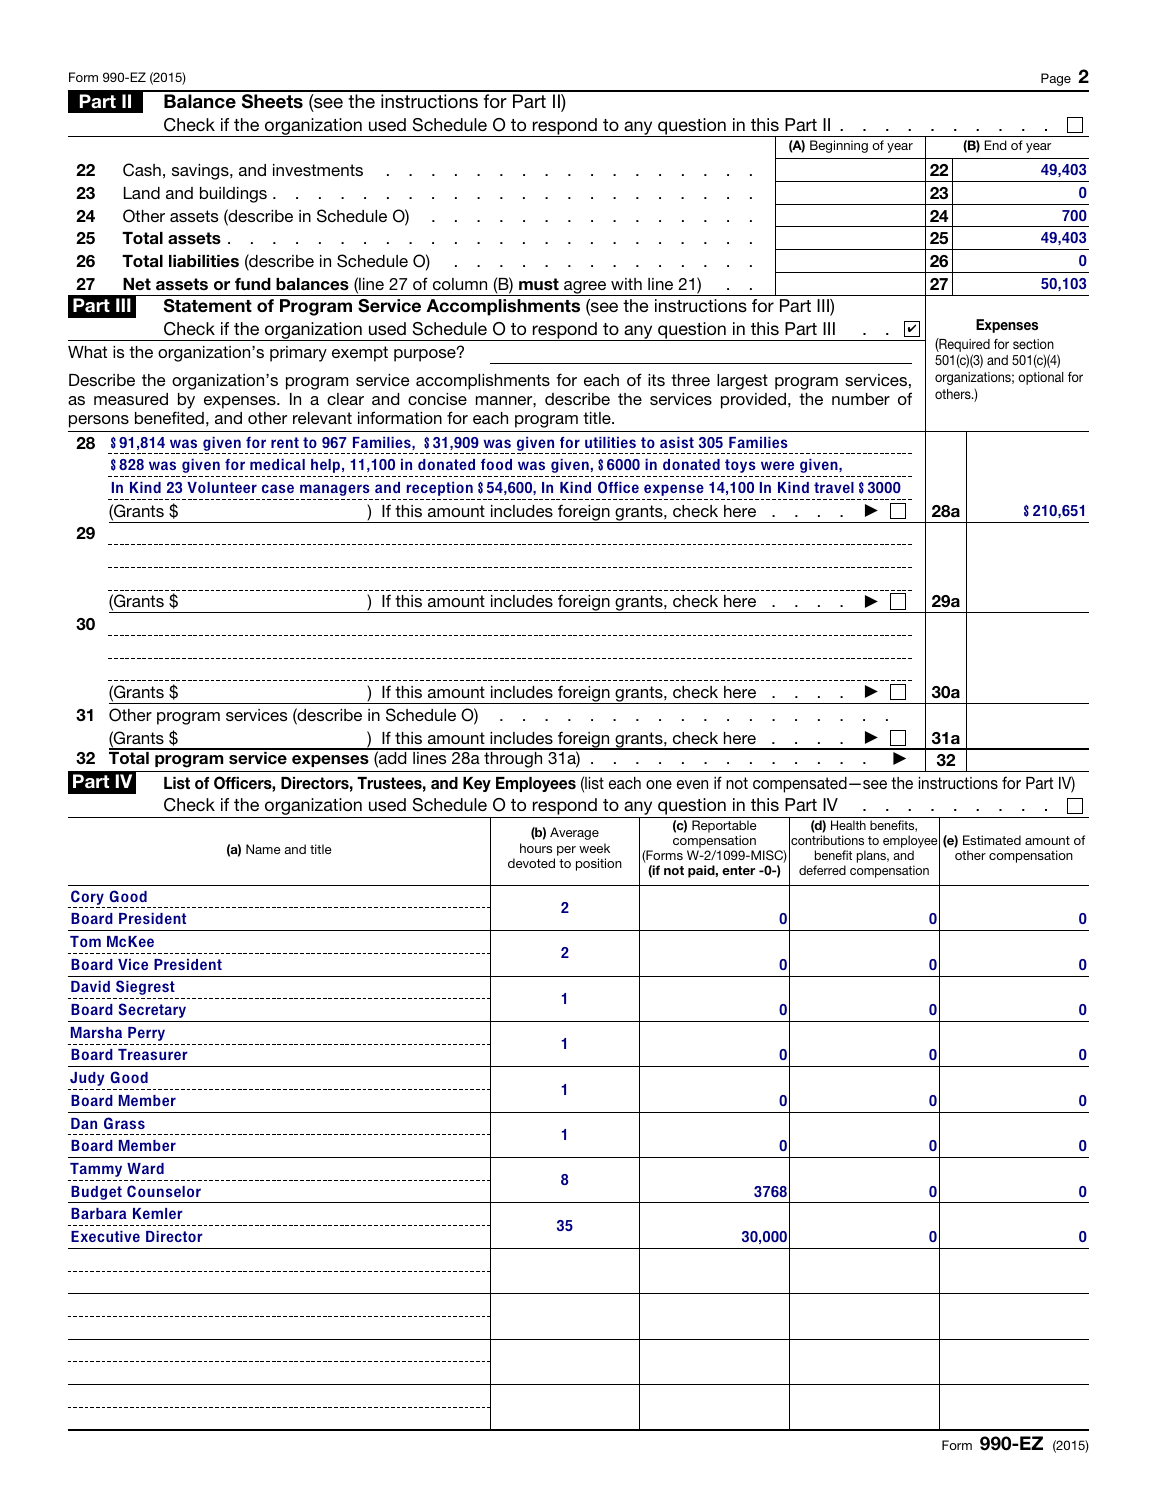  Describe the element at coordinates (131, 399) in the screenshot. I see `measured` at that location.
